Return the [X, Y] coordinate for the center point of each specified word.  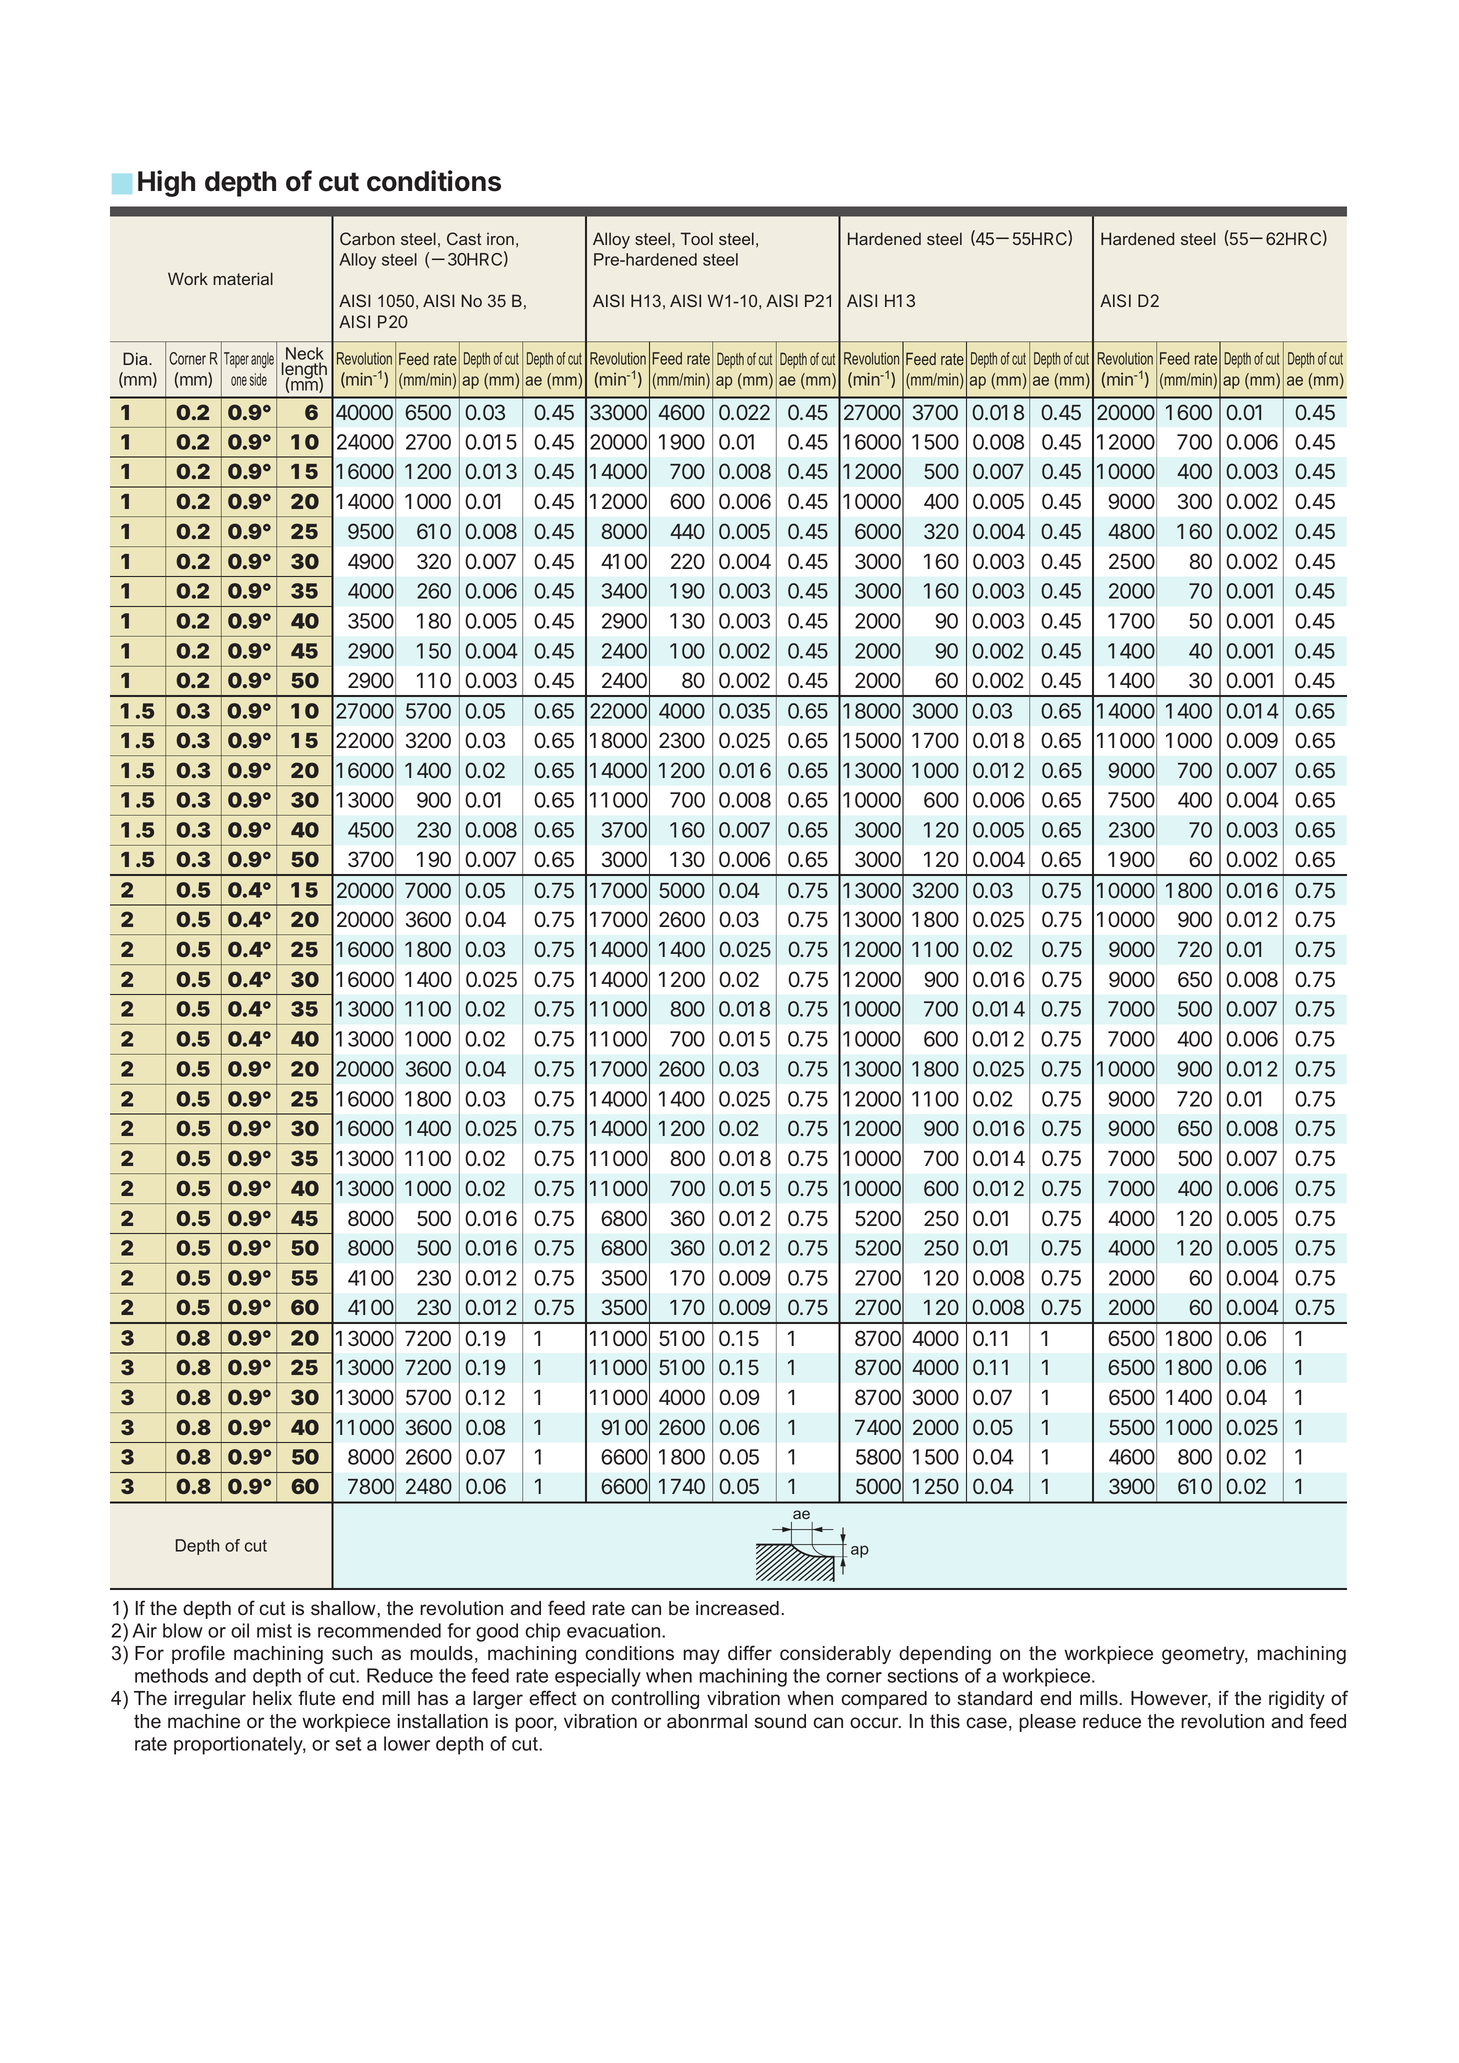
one [239, 381]
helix [272, 1698]
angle [262, 360]
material [243, 279]
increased [737, 1608]
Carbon [367, 239]
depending [945, 1655]
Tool [696, 239]
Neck [305, 353]
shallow [344, 1608]
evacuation [615, 1630]
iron [500, 239]
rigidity [1297, 1700]
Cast [464, 238]
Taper [236, 360]
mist [274, 1630]
